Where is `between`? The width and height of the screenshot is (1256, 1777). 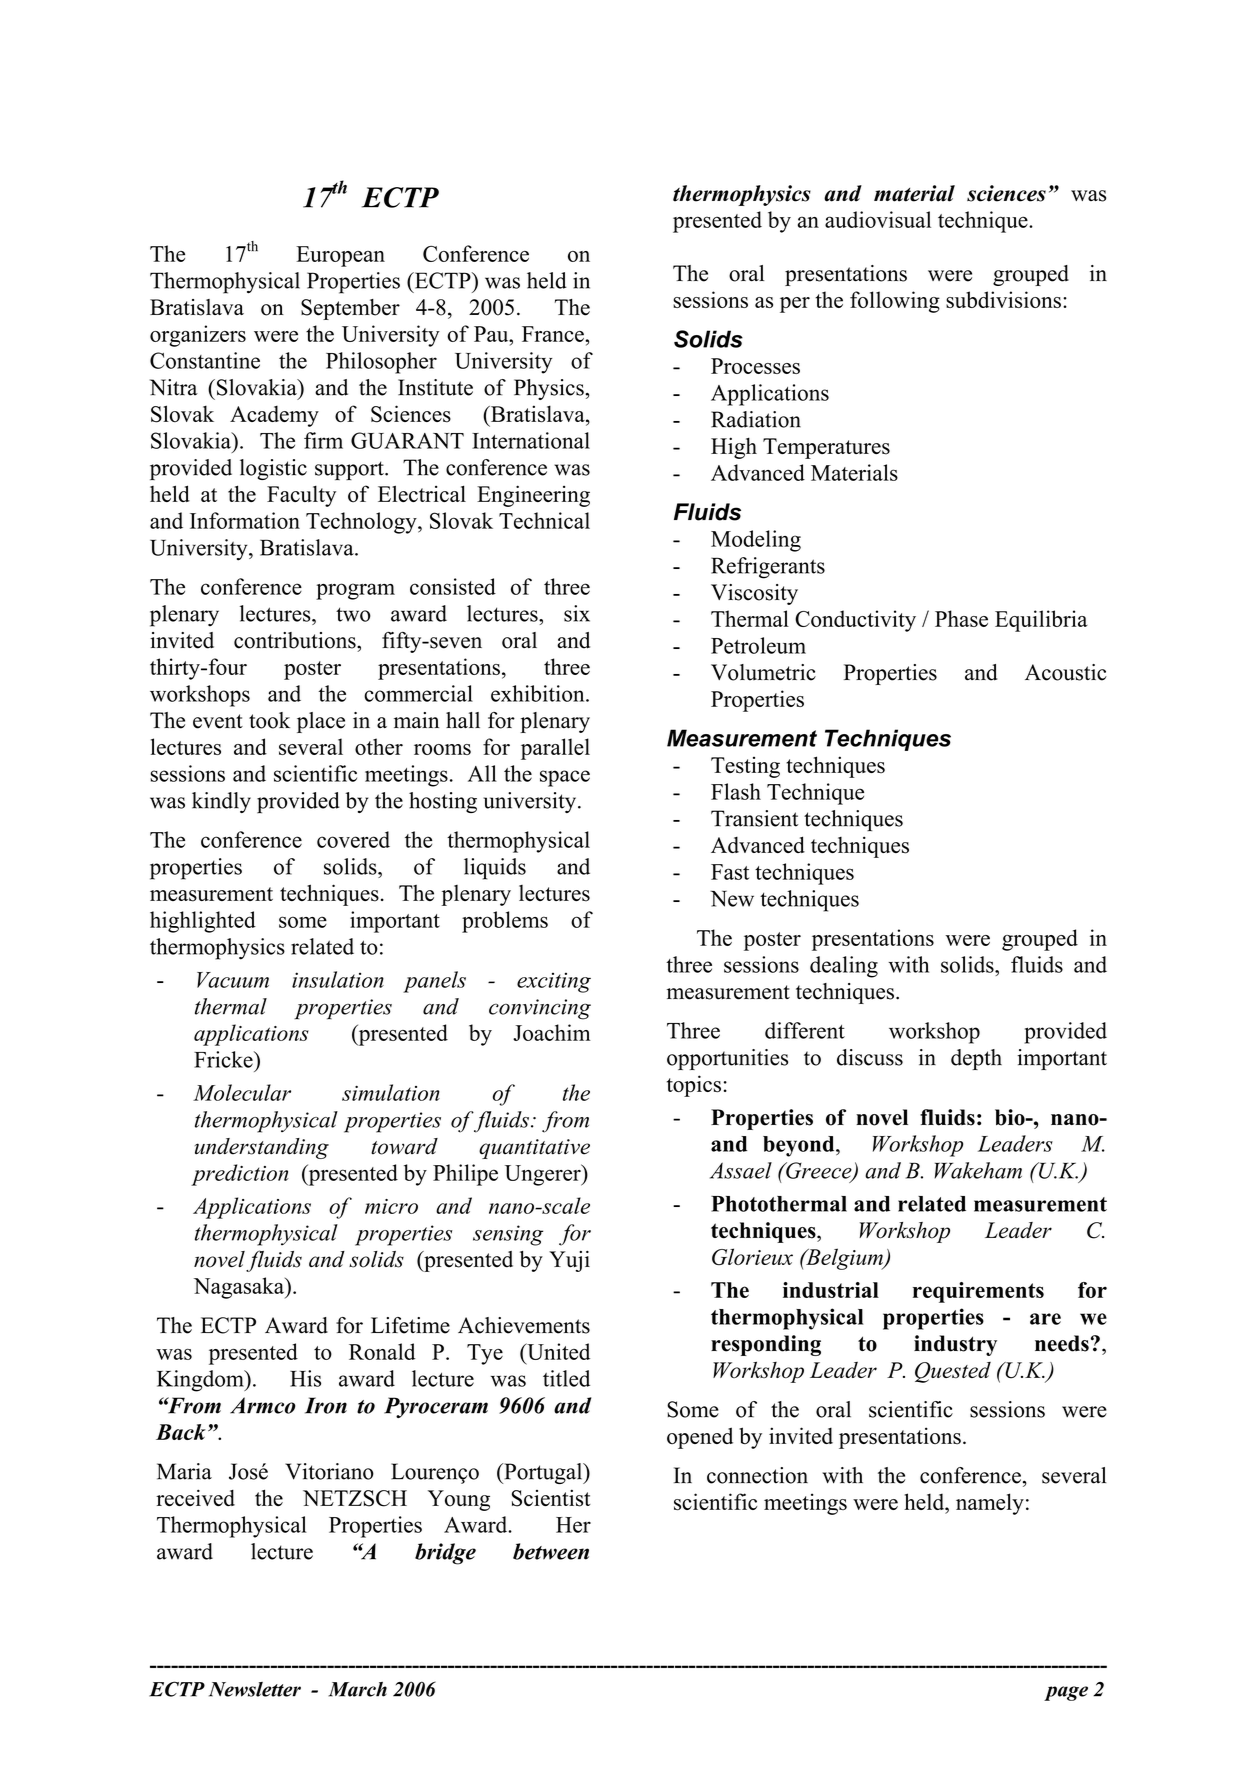
between is located at coordinates (551, 1551).
